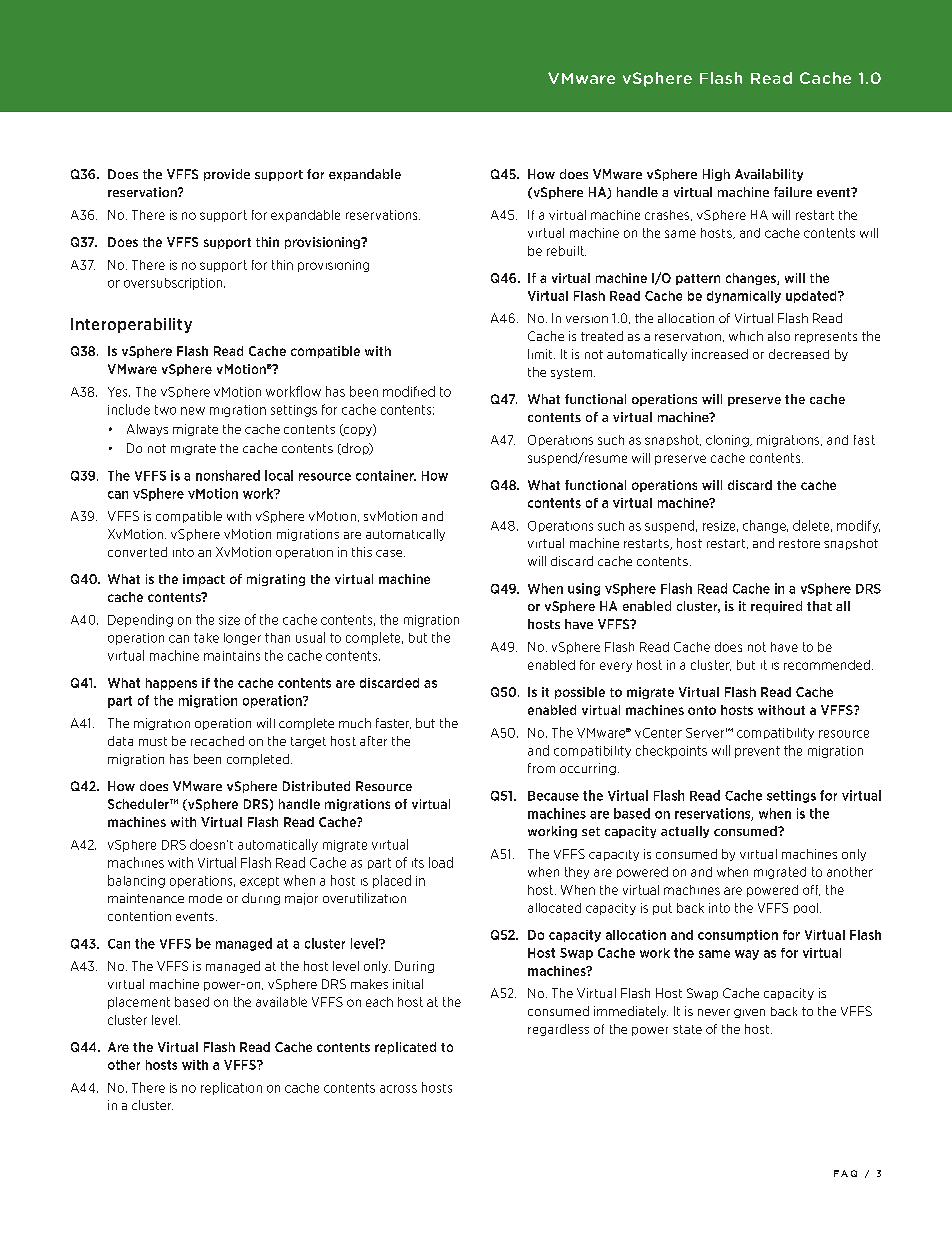 Image resolution: width=952 pixels, height=1233 pixels. I want to click on recommended, so click(827, 665).
